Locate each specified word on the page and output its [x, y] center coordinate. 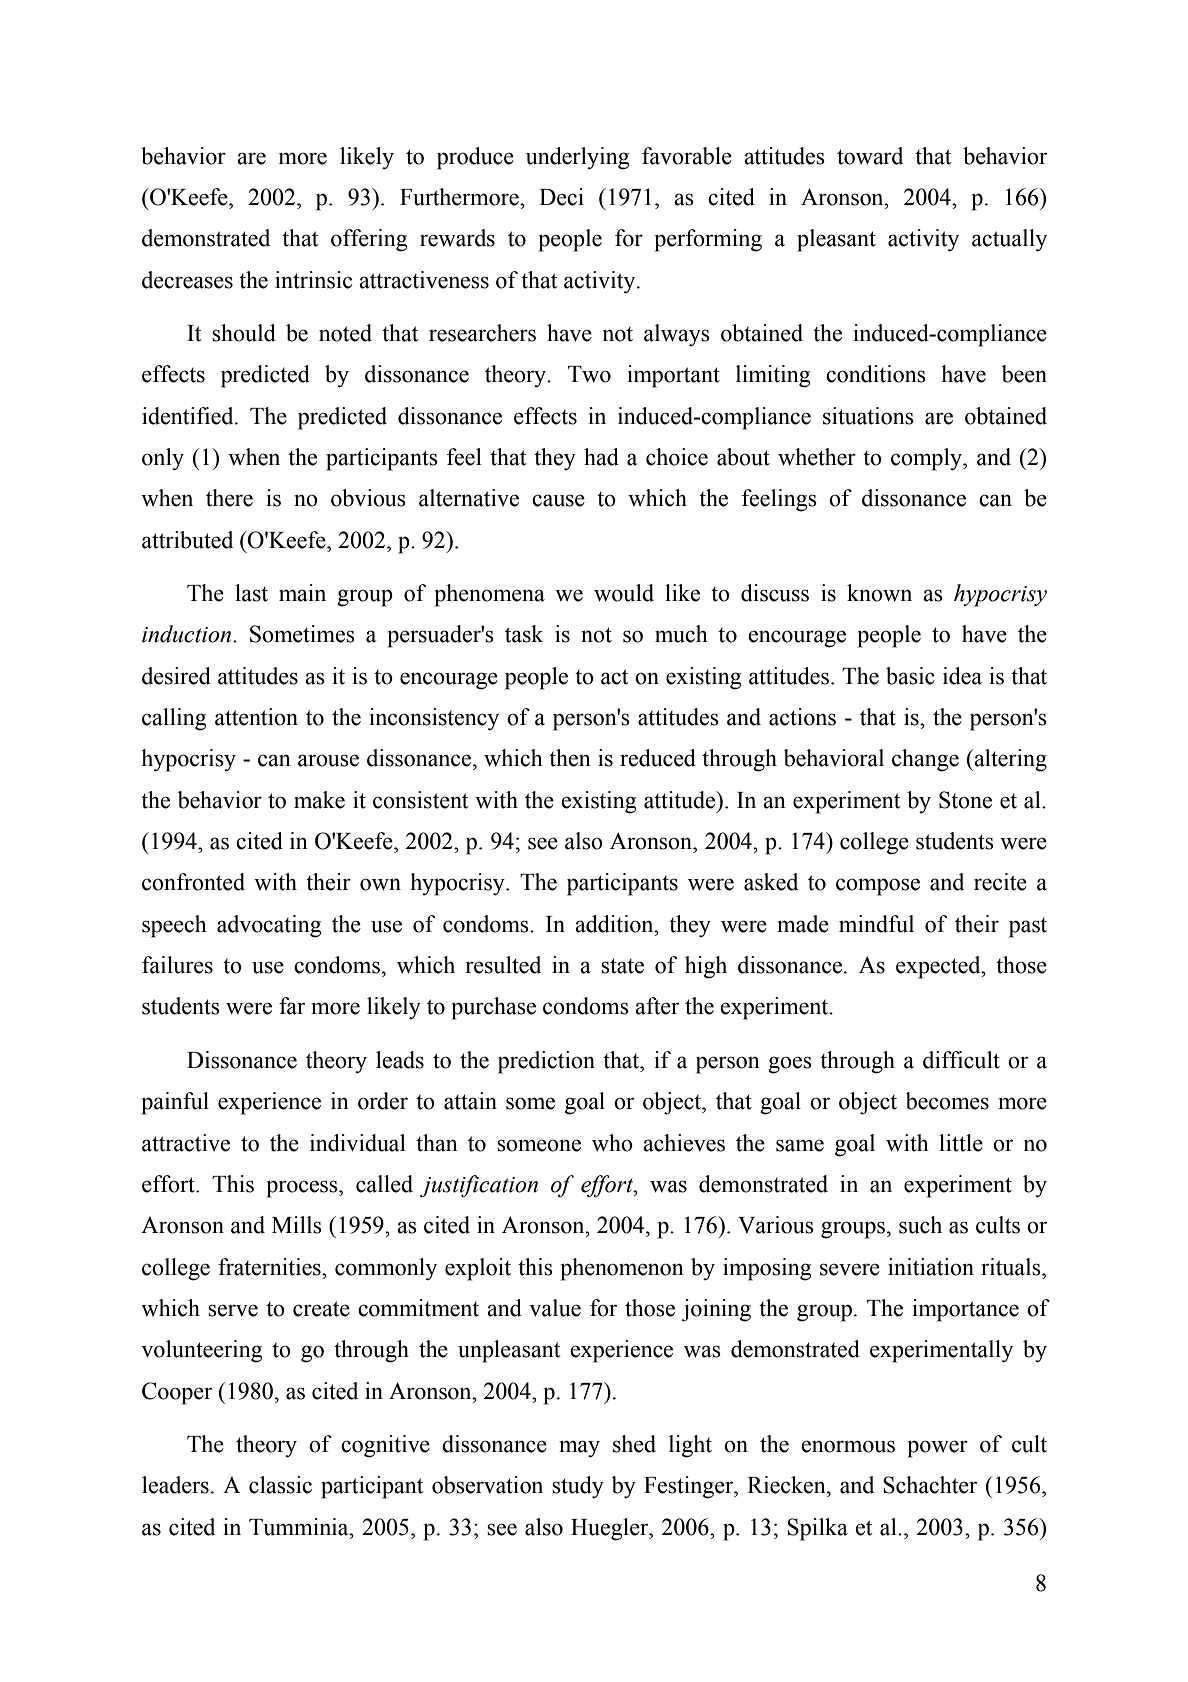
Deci [561, 197]
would [624, 593]
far [292, 1006]
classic [280, 1485]
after [657, 1006]
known [879, 593]
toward [870, 156]
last [251, 593]
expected [939, 967]
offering [369, 240]
